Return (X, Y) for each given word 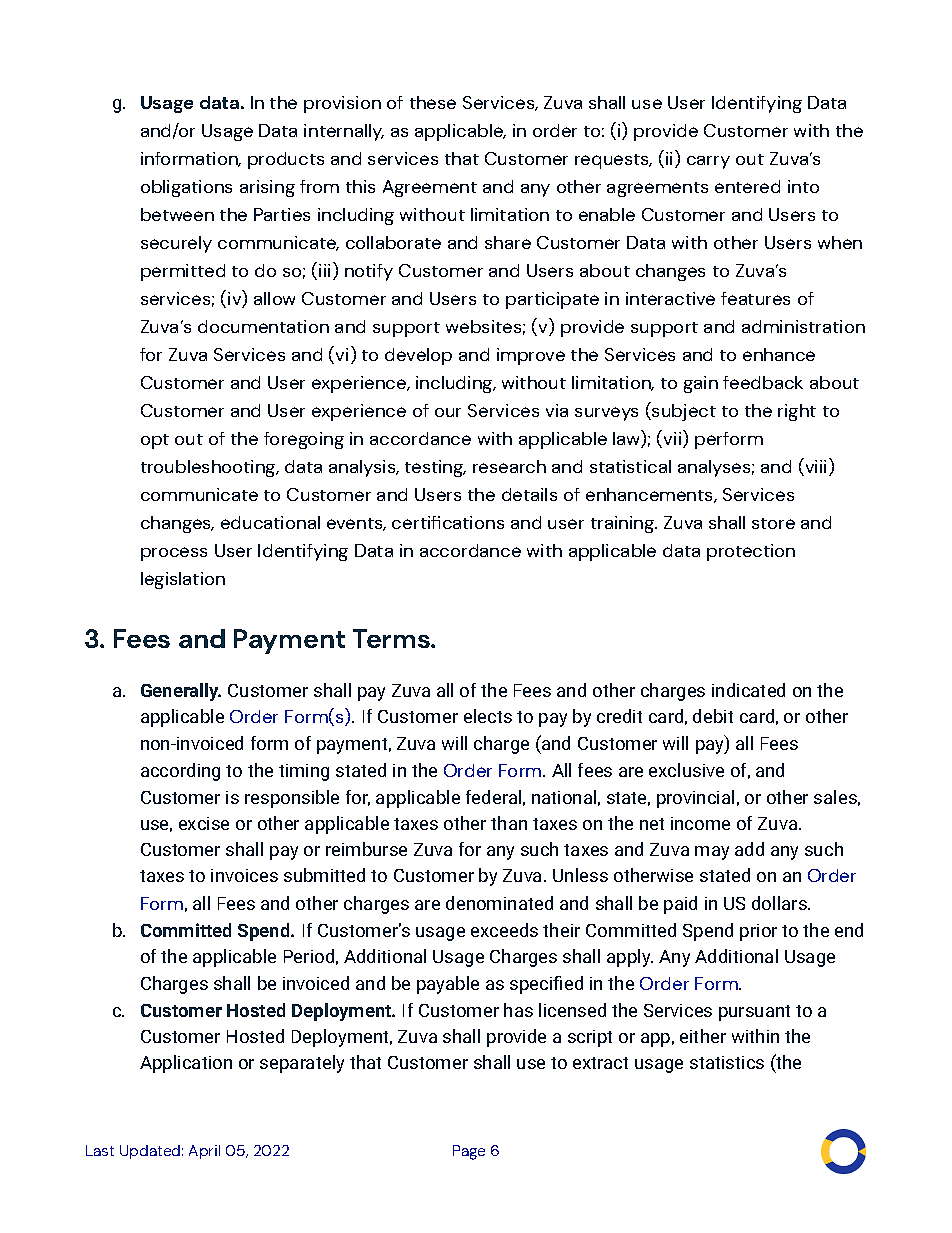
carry (708, 162)
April (204, 1152)
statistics (727, 1062)
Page (469, 1152)
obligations (186, 188)
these (433, 102)
